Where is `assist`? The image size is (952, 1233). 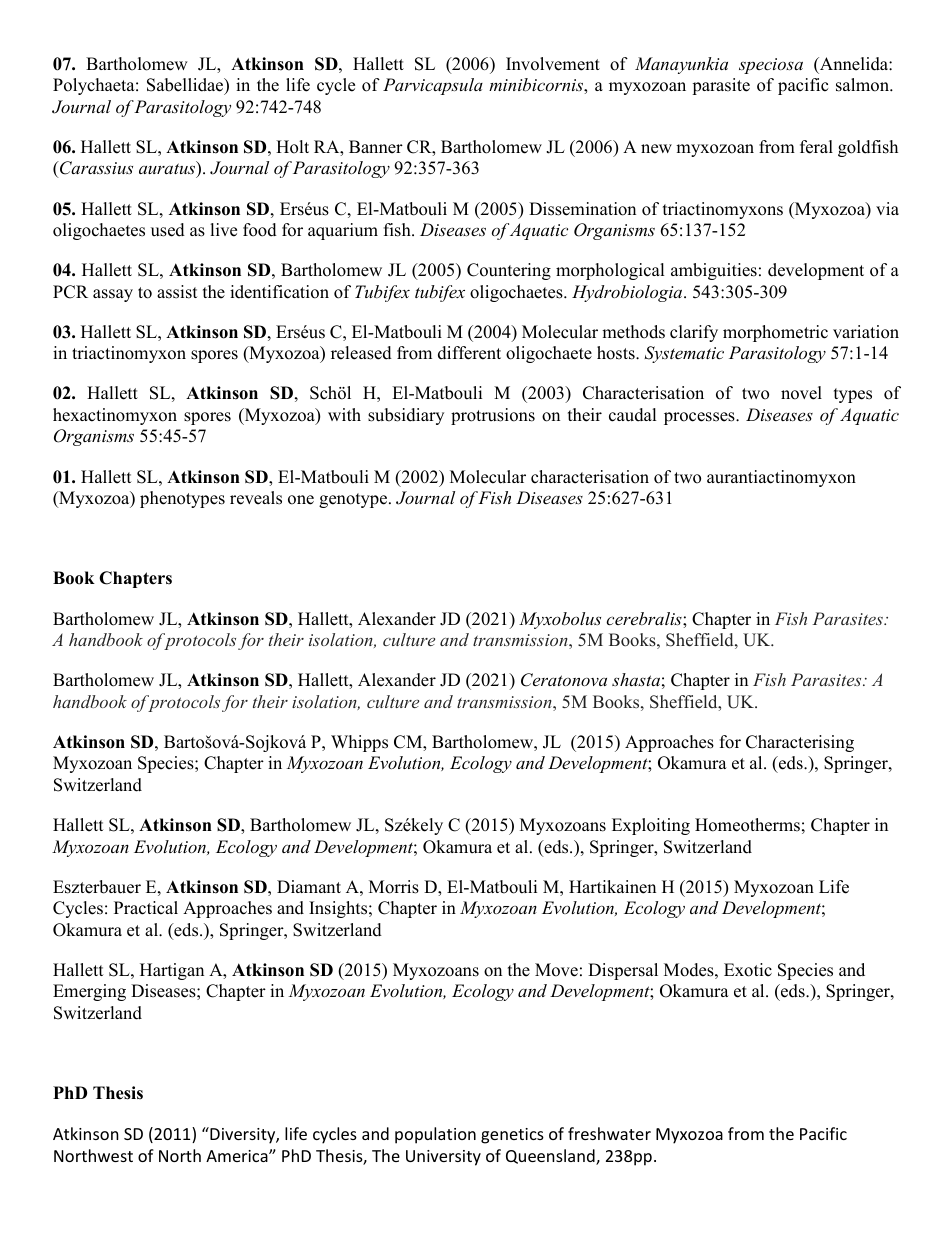 assist is located at coordinates (177, 292).
